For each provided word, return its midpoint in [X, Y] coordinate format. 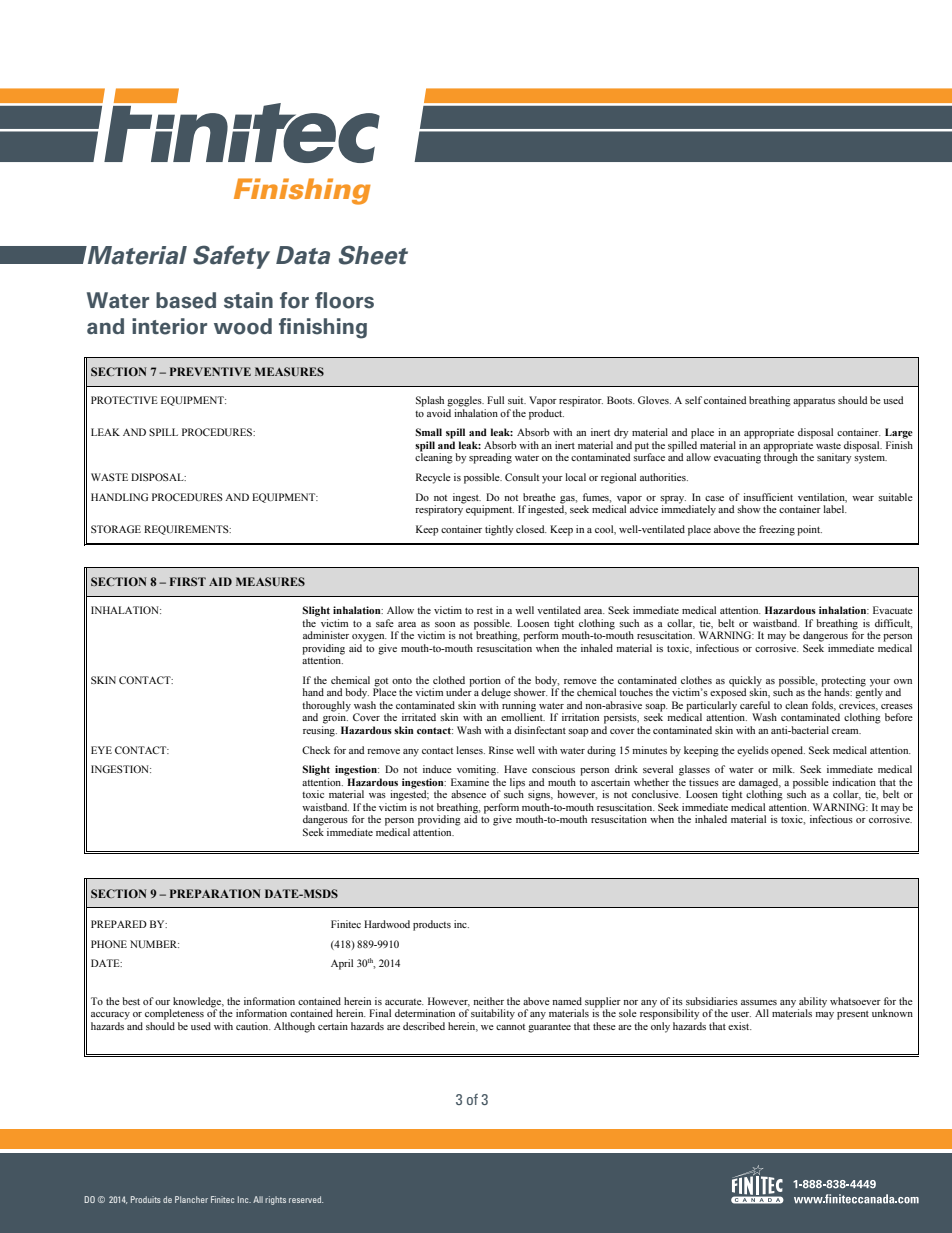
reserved [306, 1199]
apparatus [814, 402]
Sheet [373, 255]
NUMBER [154, 944]
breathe [539, 497]
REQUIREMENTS [187, 530]
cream [846, 731]
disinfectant [540, 730]
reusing [320, 731]
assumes [759, 1002]
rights [275, 1200]
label [835, 509]
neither [488, 1001]
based [186, 300]
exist [740, 1026]
